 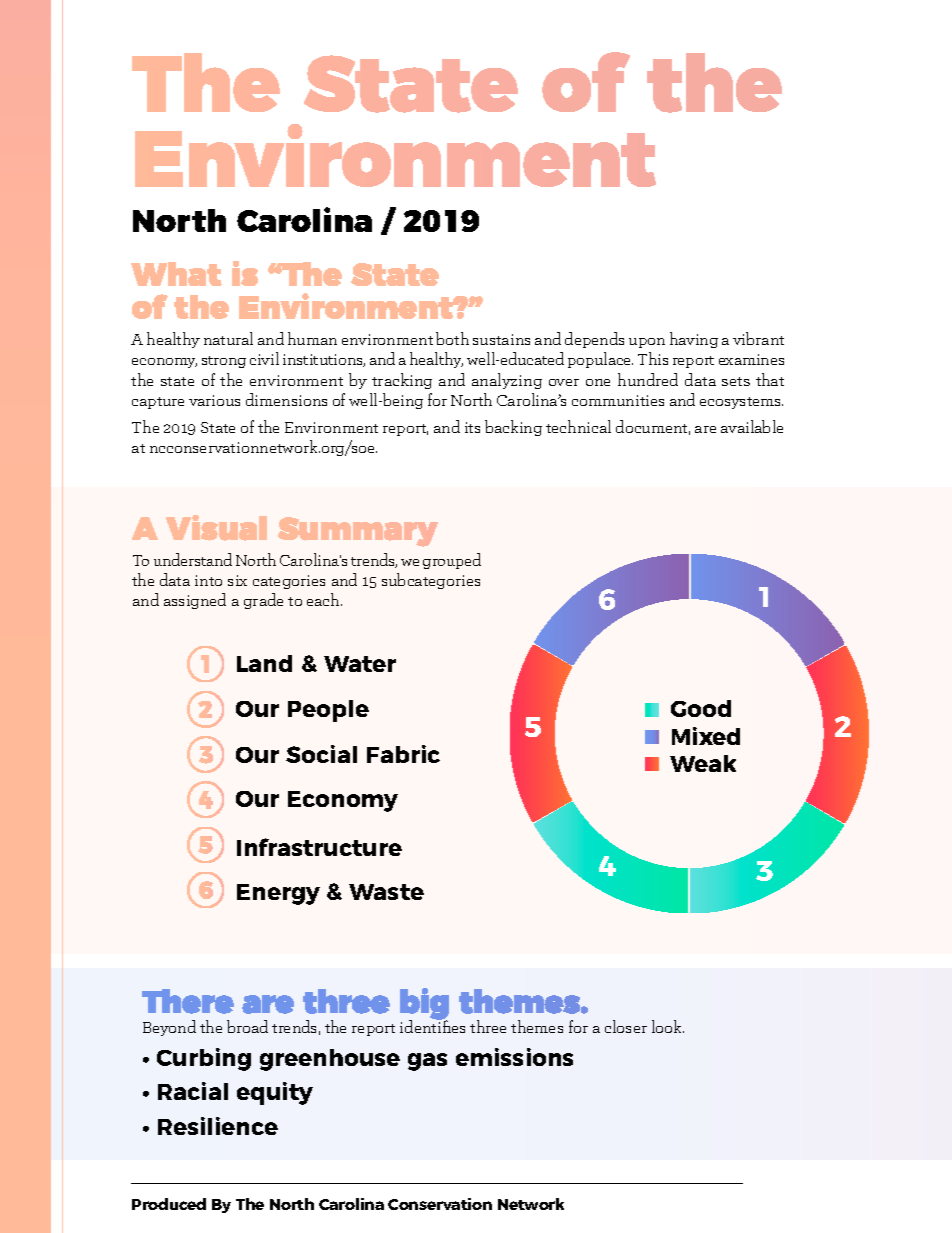 What do you see at coordinates (218, 1126) in the screenshot?
I see `Resilience` at bounding box center [218, 1126].
